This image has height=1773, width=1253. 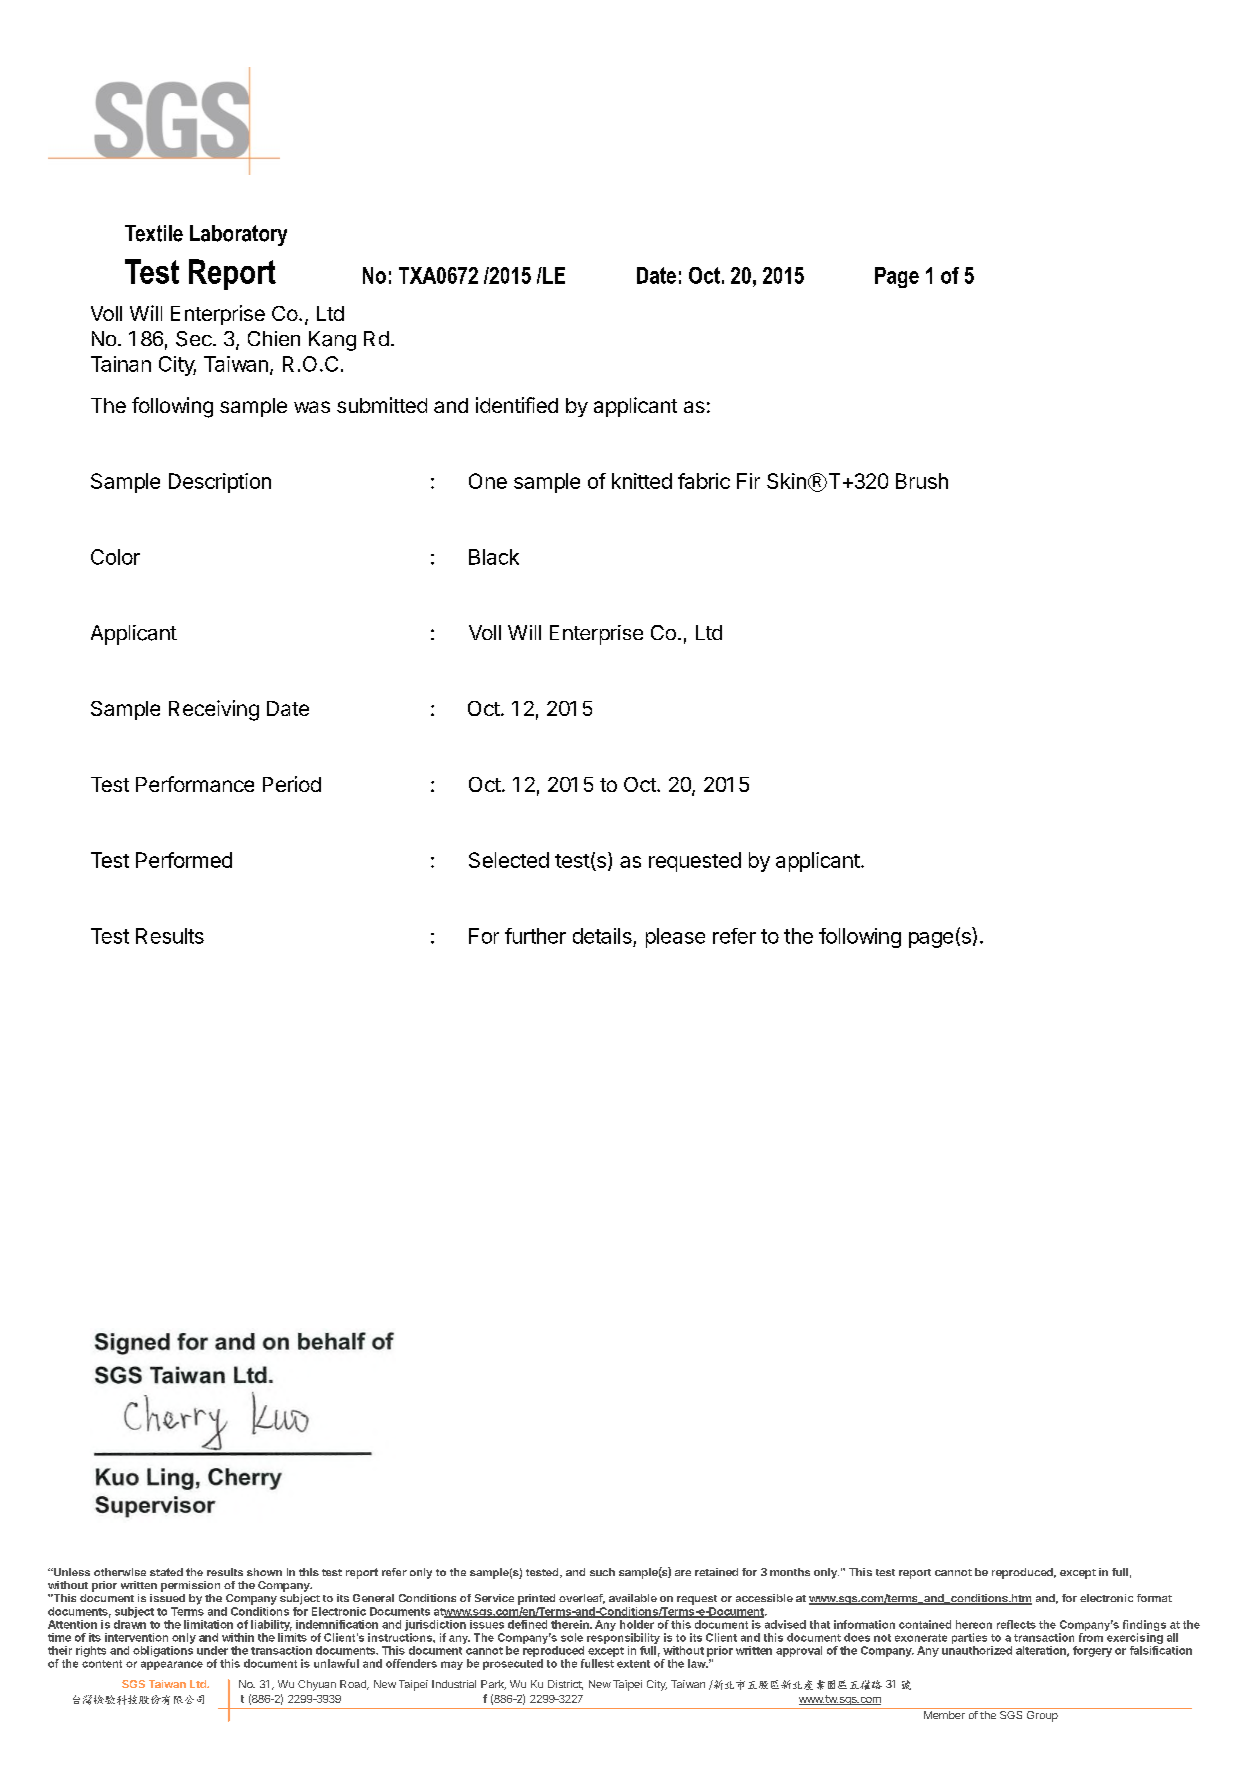 I want to click on appearance, so click(x=172, y=1665).
